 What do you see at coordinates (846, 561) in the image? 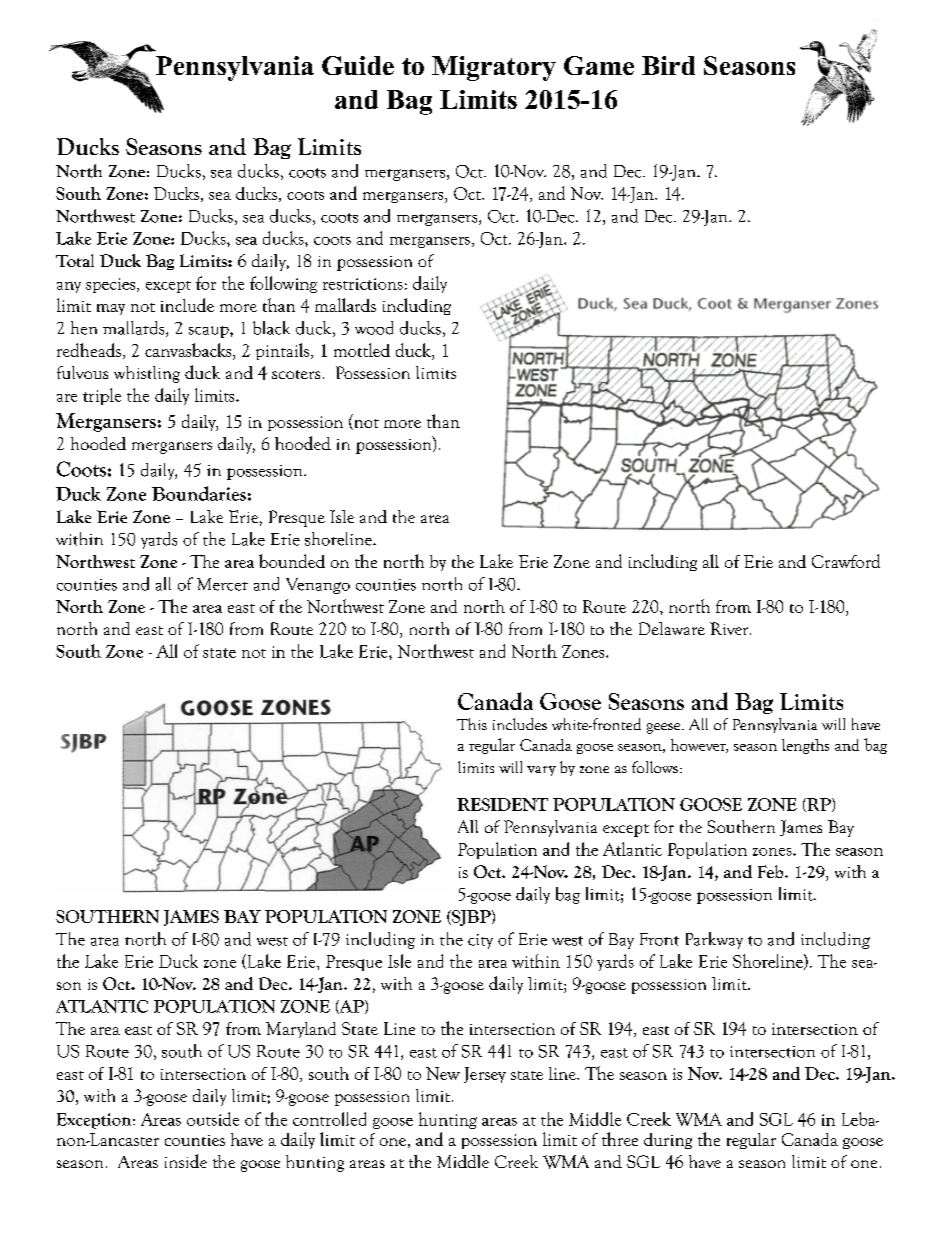
I see `Crawford` at bounding box center [846, 561].
